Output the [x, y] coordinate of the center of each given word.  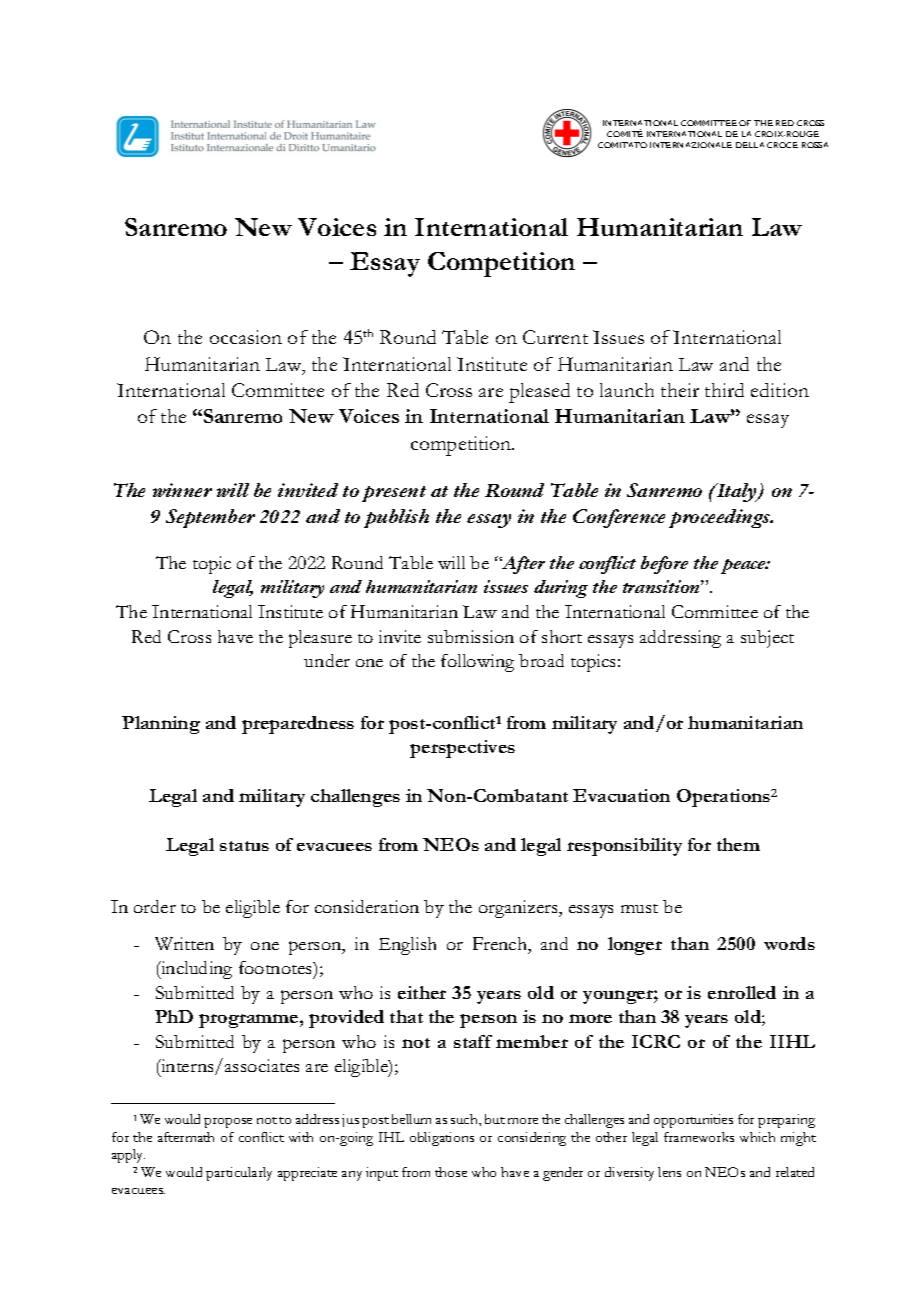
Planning [161, 725]
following [477, 663]
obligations [442, 1139]
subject [767, 639]
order [155, 906]
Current [555, 337]
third [724, 390]
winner [182, 490]
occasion [246, 337]
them [738, 844]
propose [228, 1123]
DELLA [750, 145]
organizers [519, 909]
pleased [539, 393]
